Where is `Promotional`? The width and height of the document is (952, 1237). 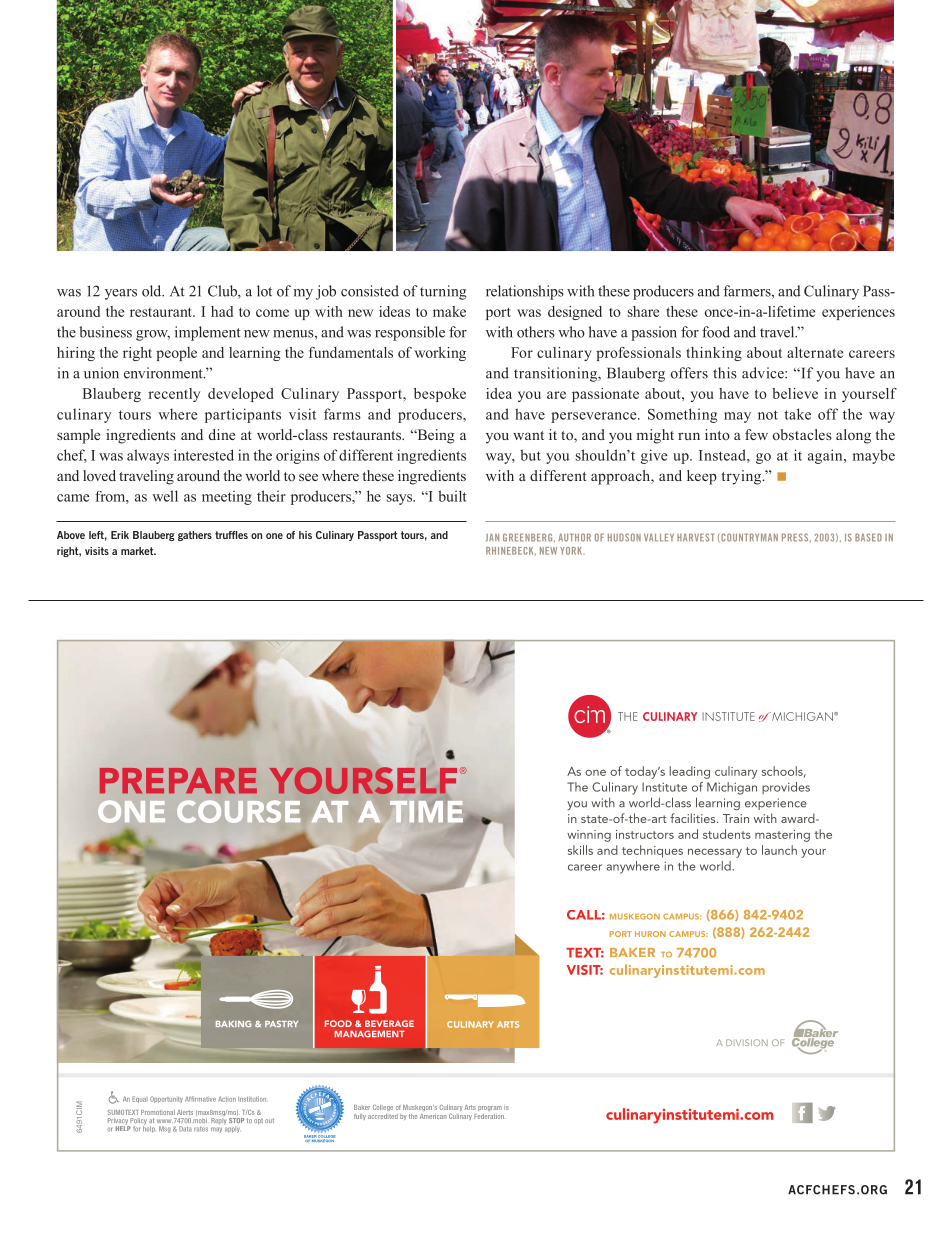 Promotional is located at coordinates (158, 1112).
